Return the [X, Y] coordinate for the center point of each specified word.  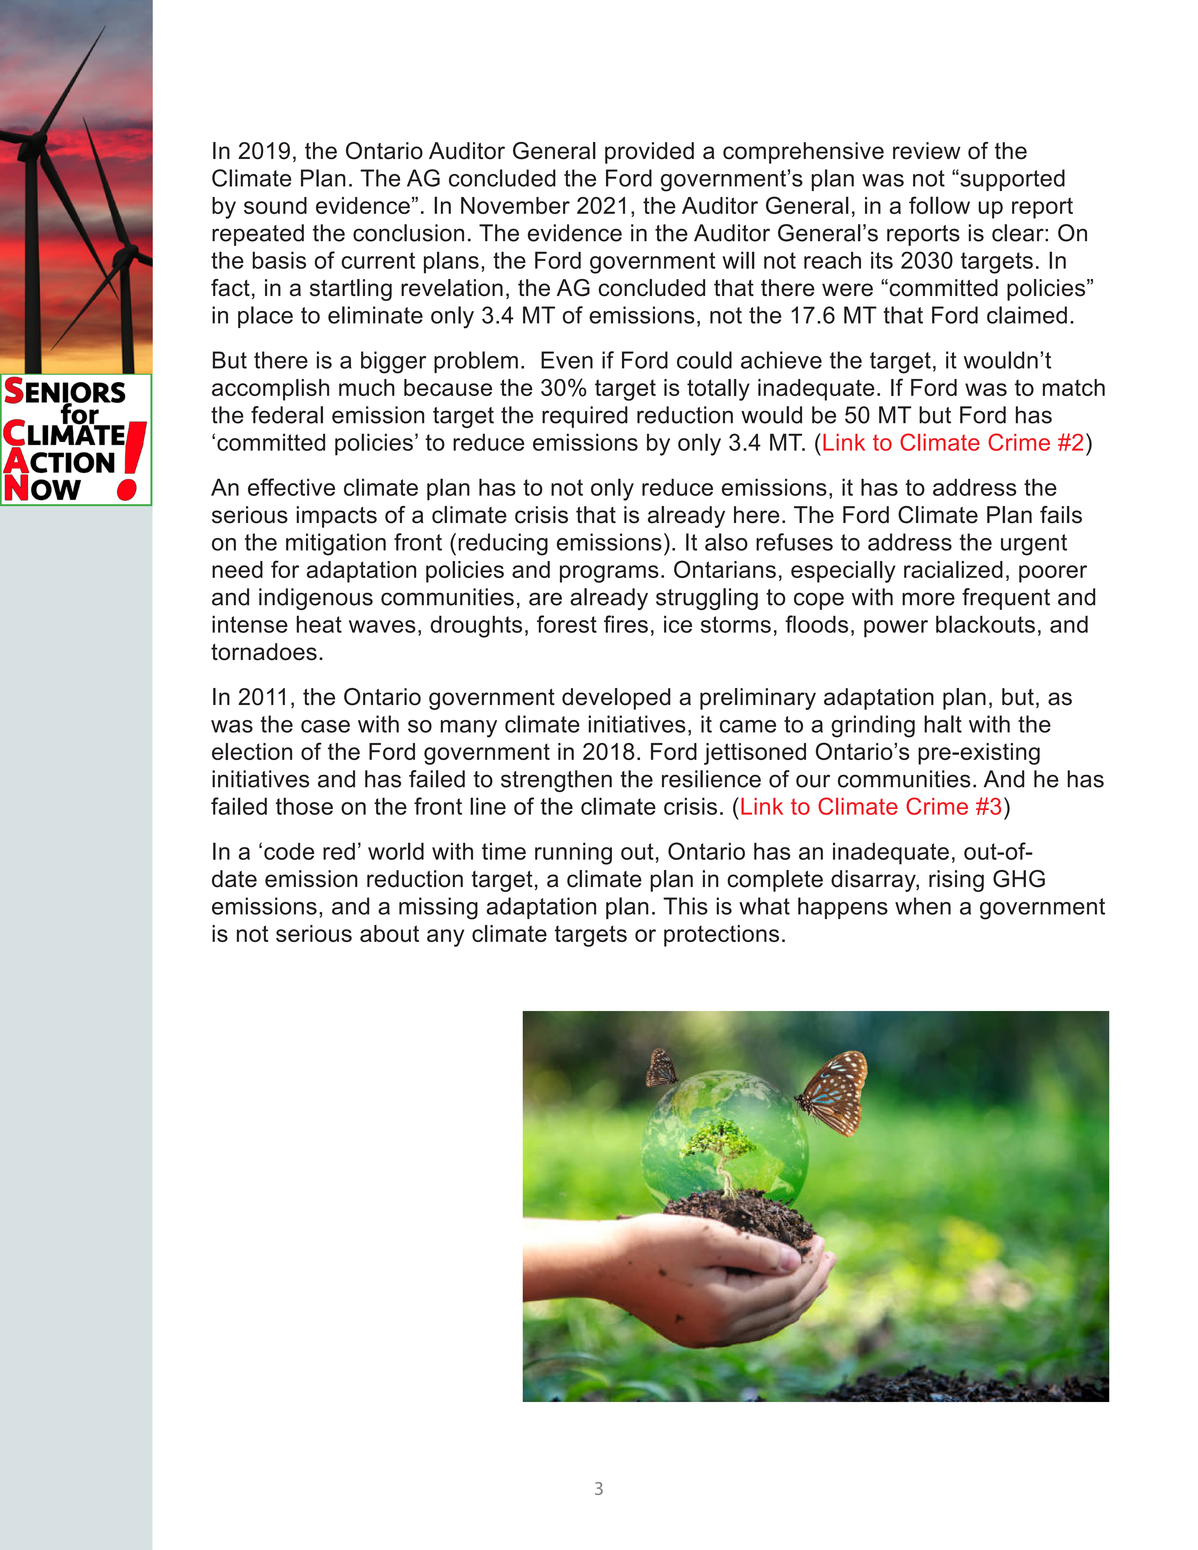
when [923, 906]
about [389, 933]
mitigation [336, 544]
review [927, 151]
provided [649, 153]
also [726, 542]
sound [275, 205]
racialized [953, 569]
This [685, 906]
